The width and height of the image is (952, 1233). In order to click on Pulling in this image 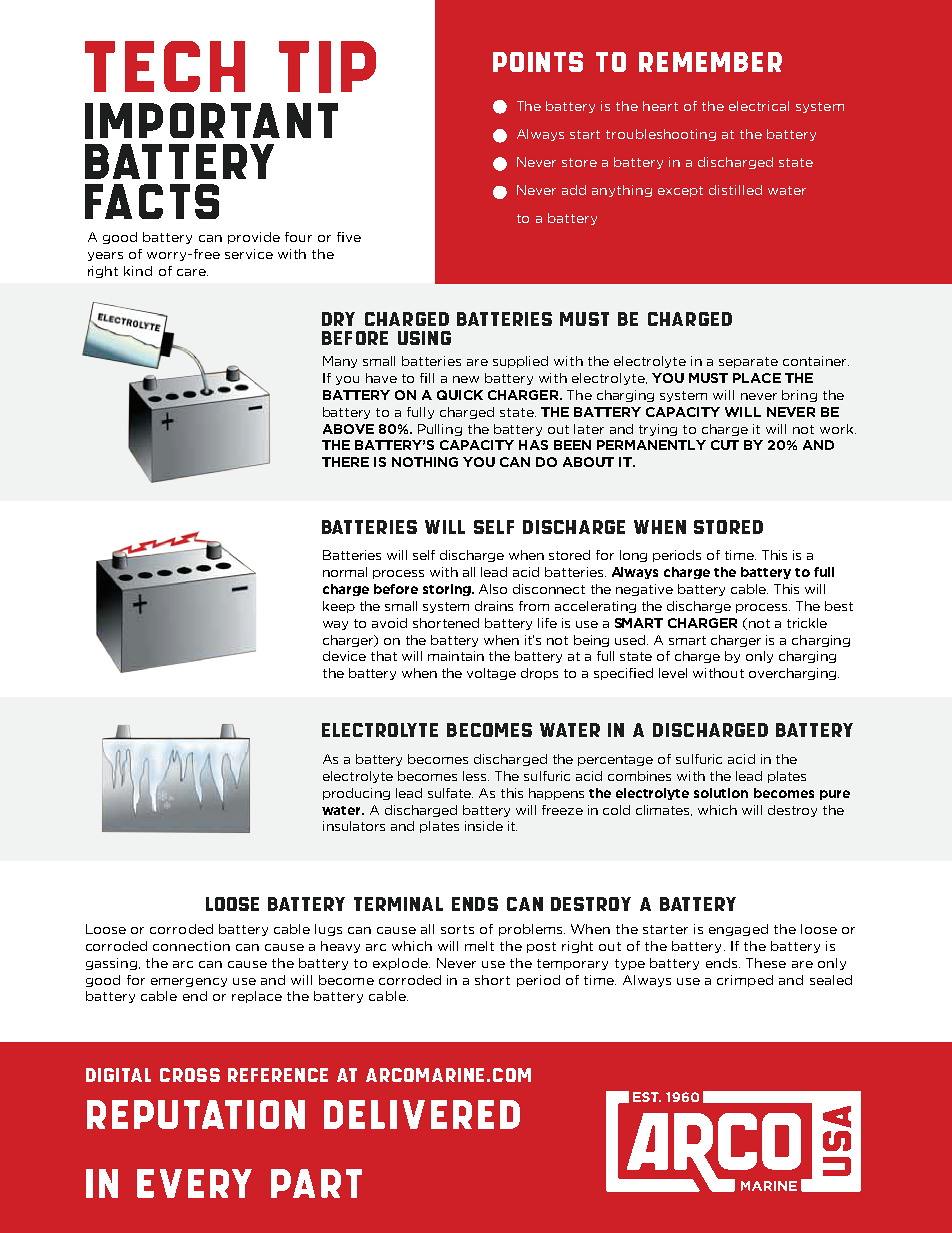, I will do `click(440, 430)`.
